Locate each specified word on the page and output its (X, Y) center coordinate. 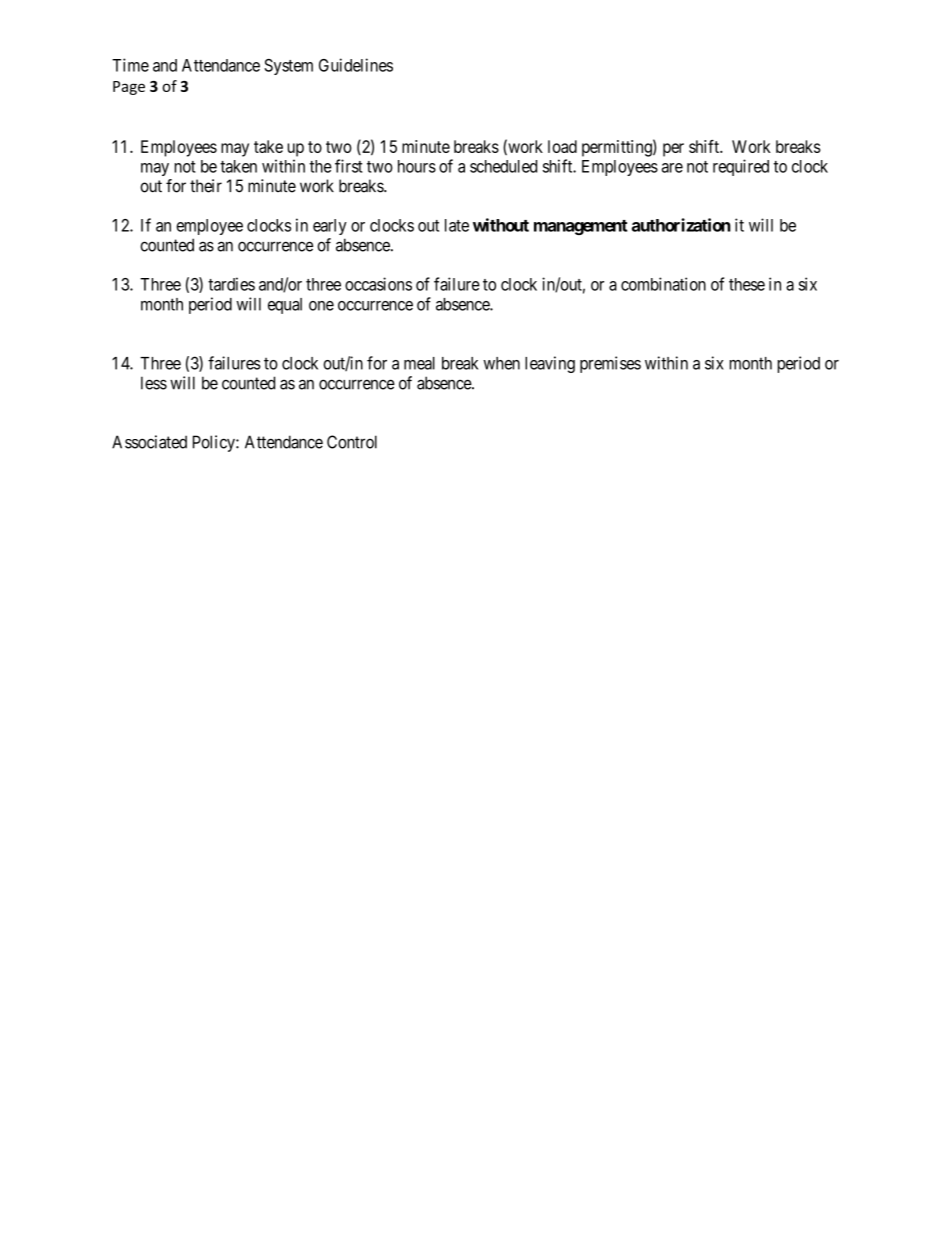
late (457, 225)
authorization (681, 225)
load (562, 146)
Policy (215, 443)
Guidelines (356, 65)
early (330, 227)
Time (130, 65)
